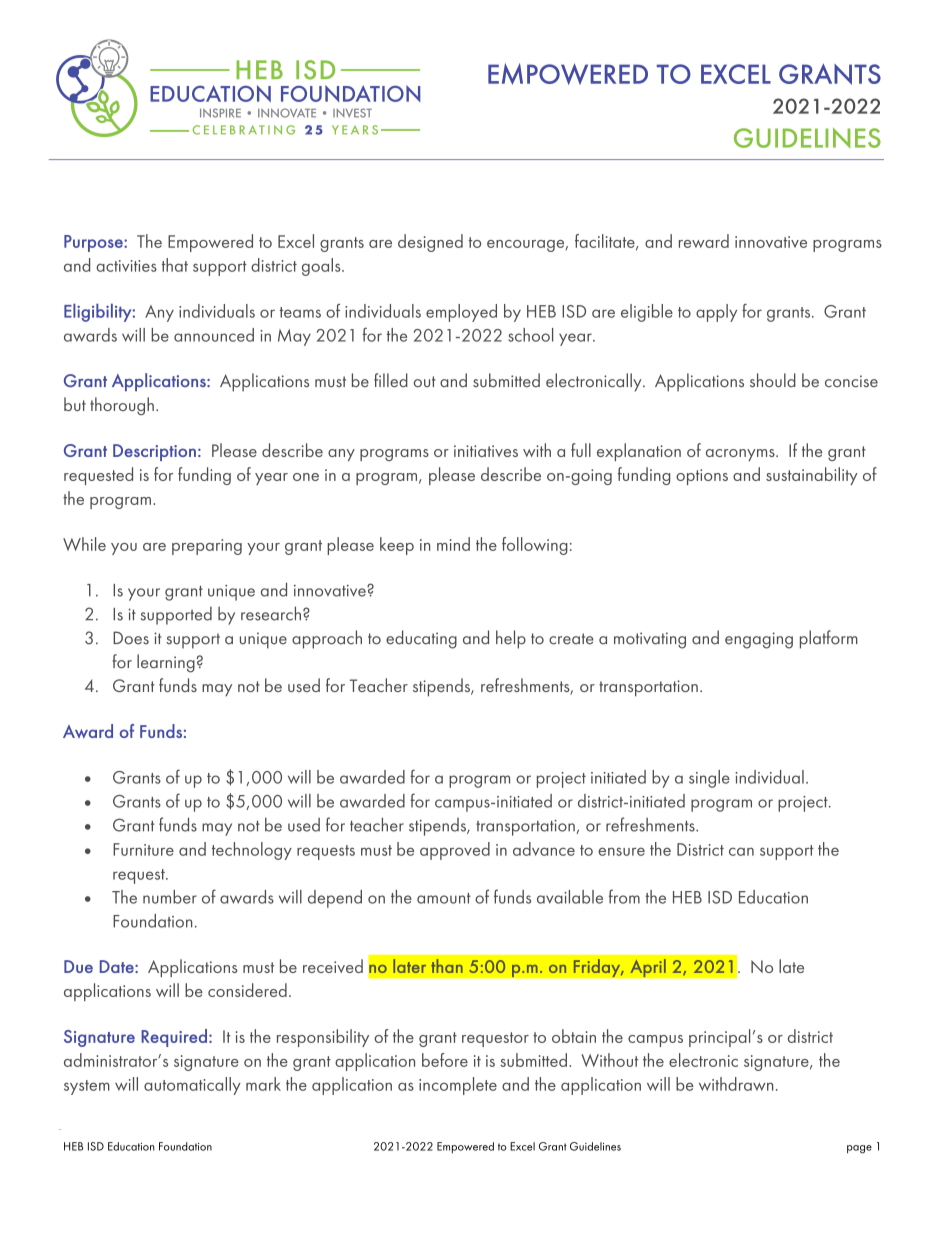 This screenshot has height=1233, width=952. Describe the element at coordinates (166, 663) in the screenshot. I see `learning` at that location.
